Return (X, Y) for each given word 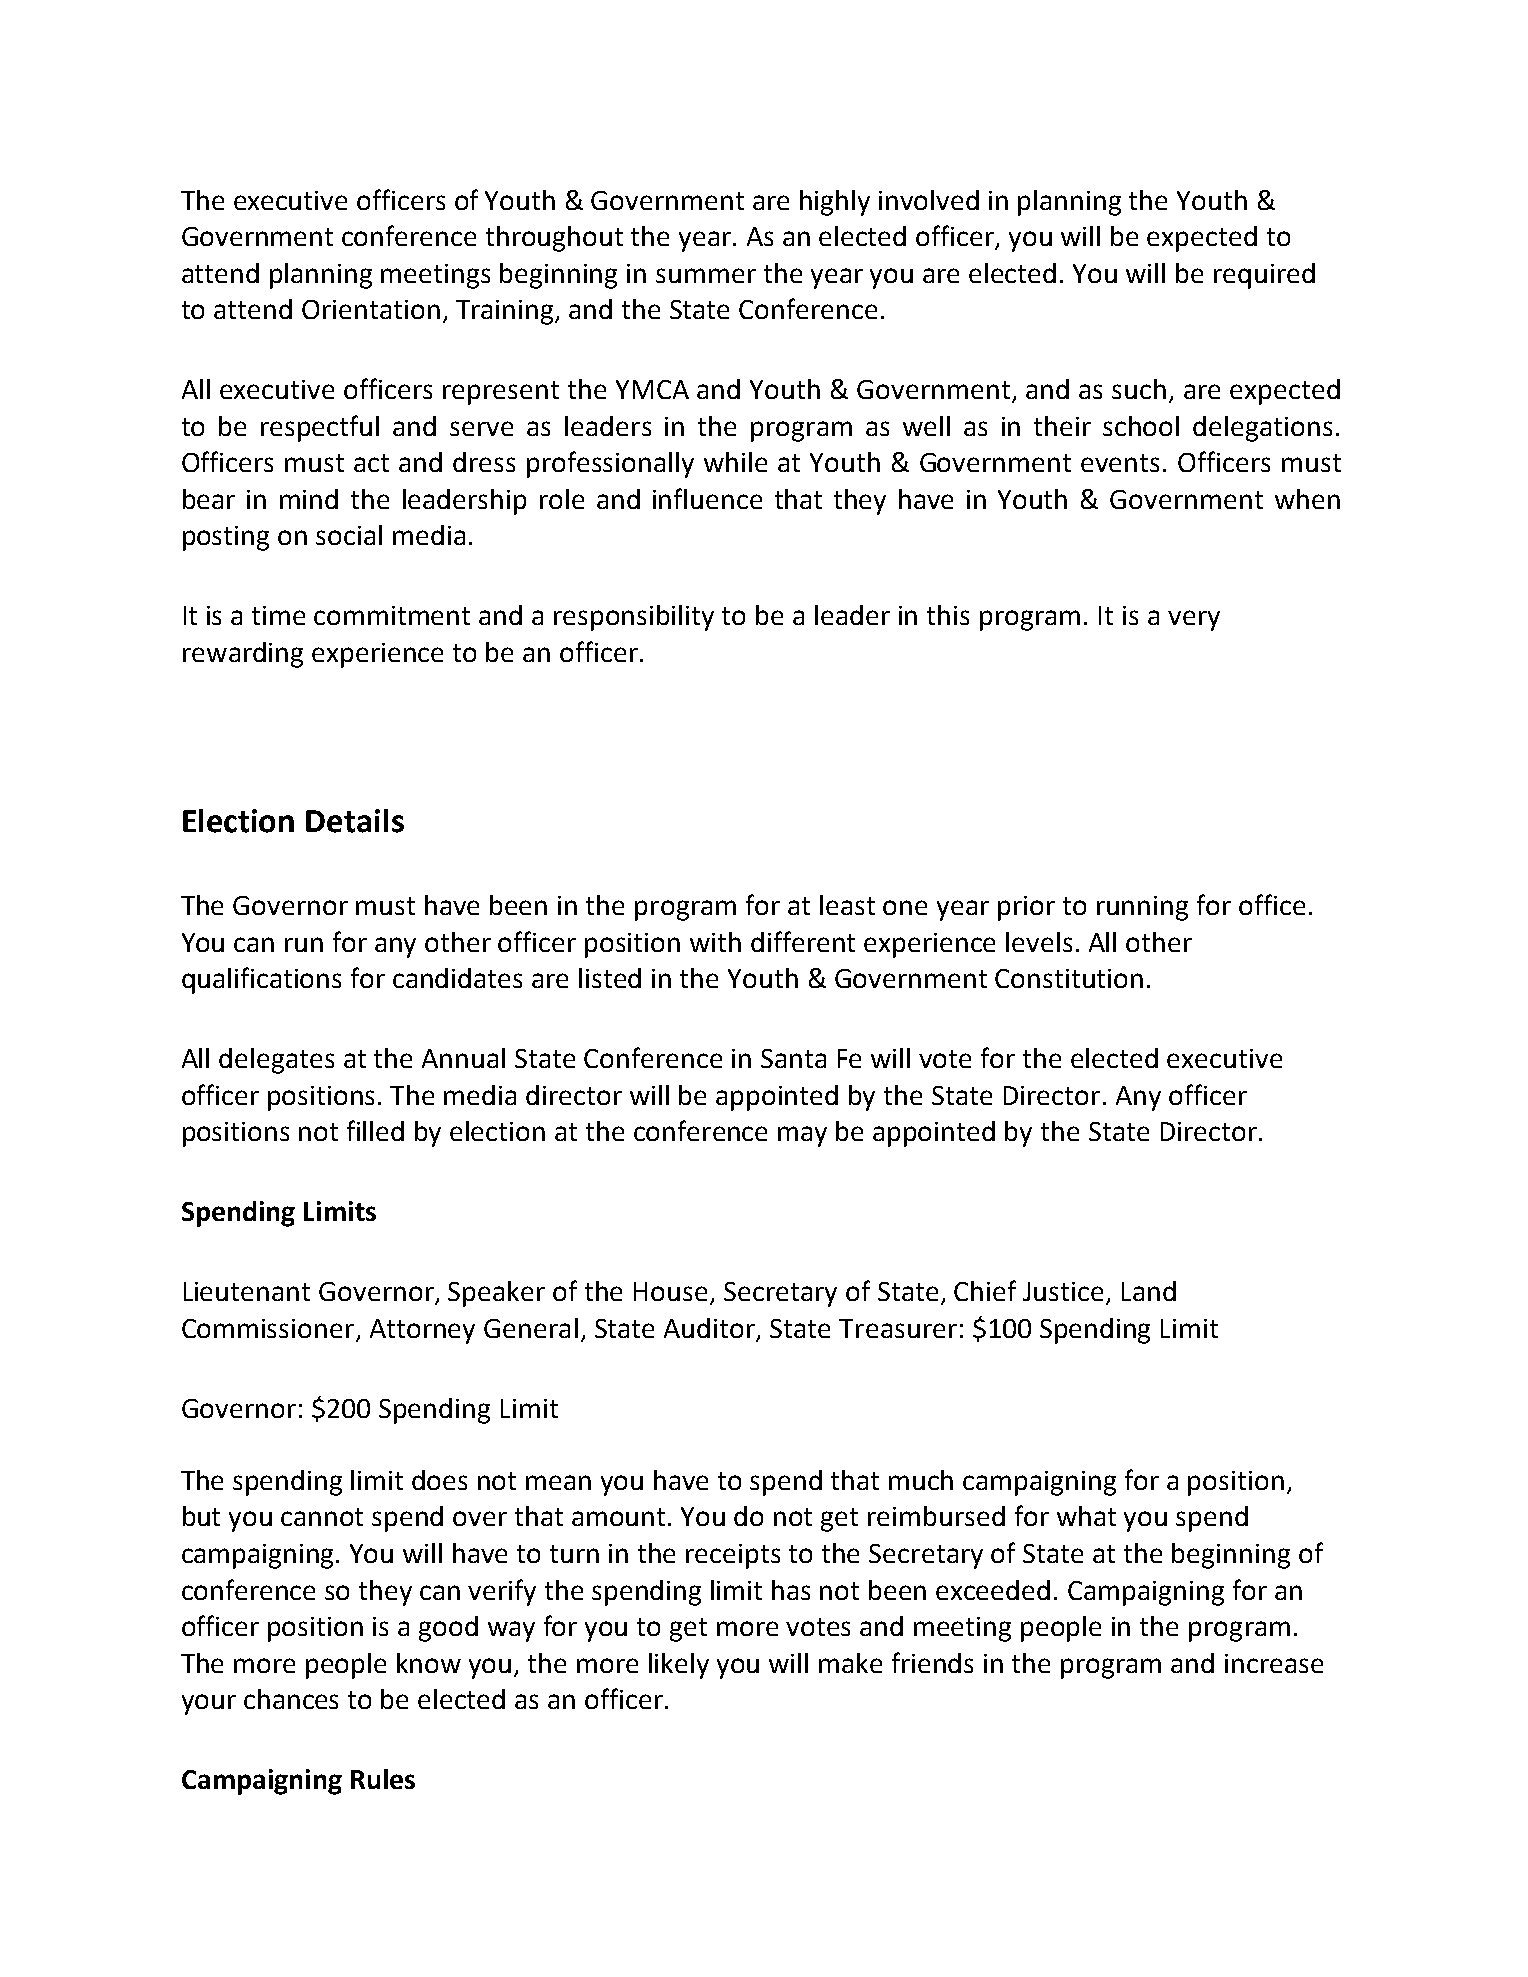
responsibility (634, 618)
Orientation (371, 309)
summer (706, 275)
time (278, 615)
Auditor (711, 1329)
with (715, 942)
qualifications (261, 980)
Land (1149, 1291)
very (1194, 620)
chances (291, 1699)
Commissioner (268, 1328)
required (1264, 276)
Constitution (1069, 978)
